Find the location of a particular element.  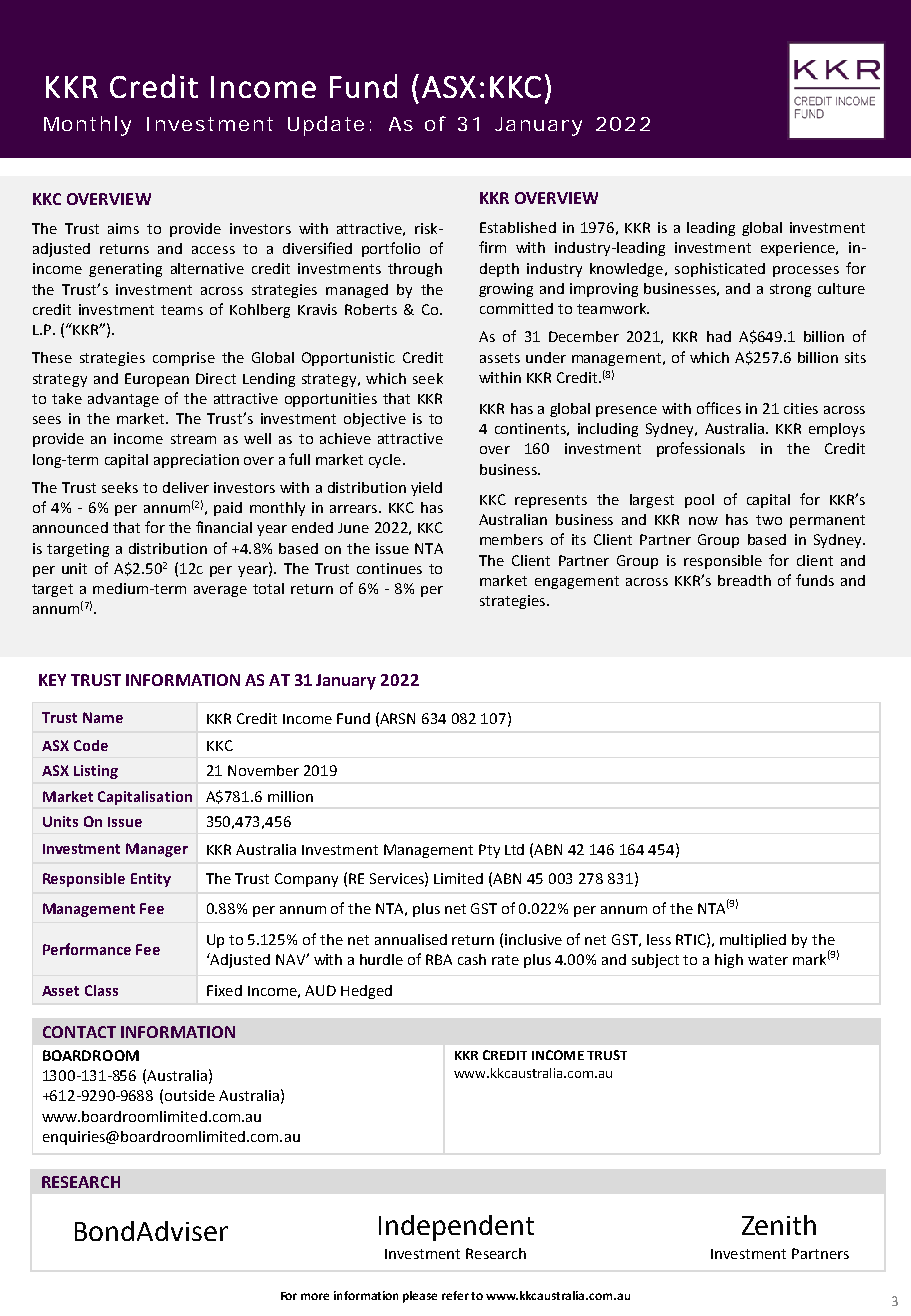

offices is located at coordinates (719, 408).
